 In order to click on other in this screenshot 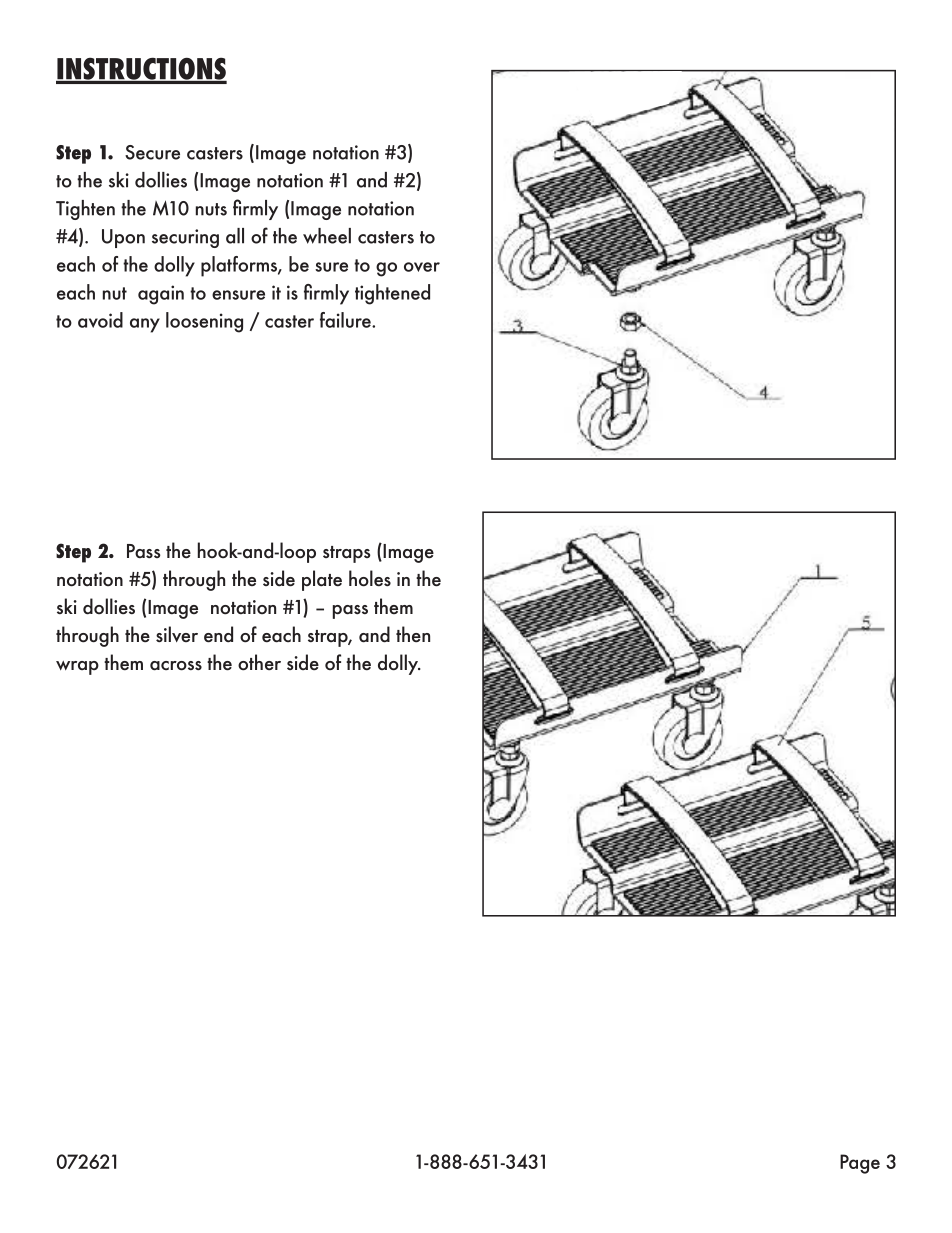, I will do `click(259, 662)`.
